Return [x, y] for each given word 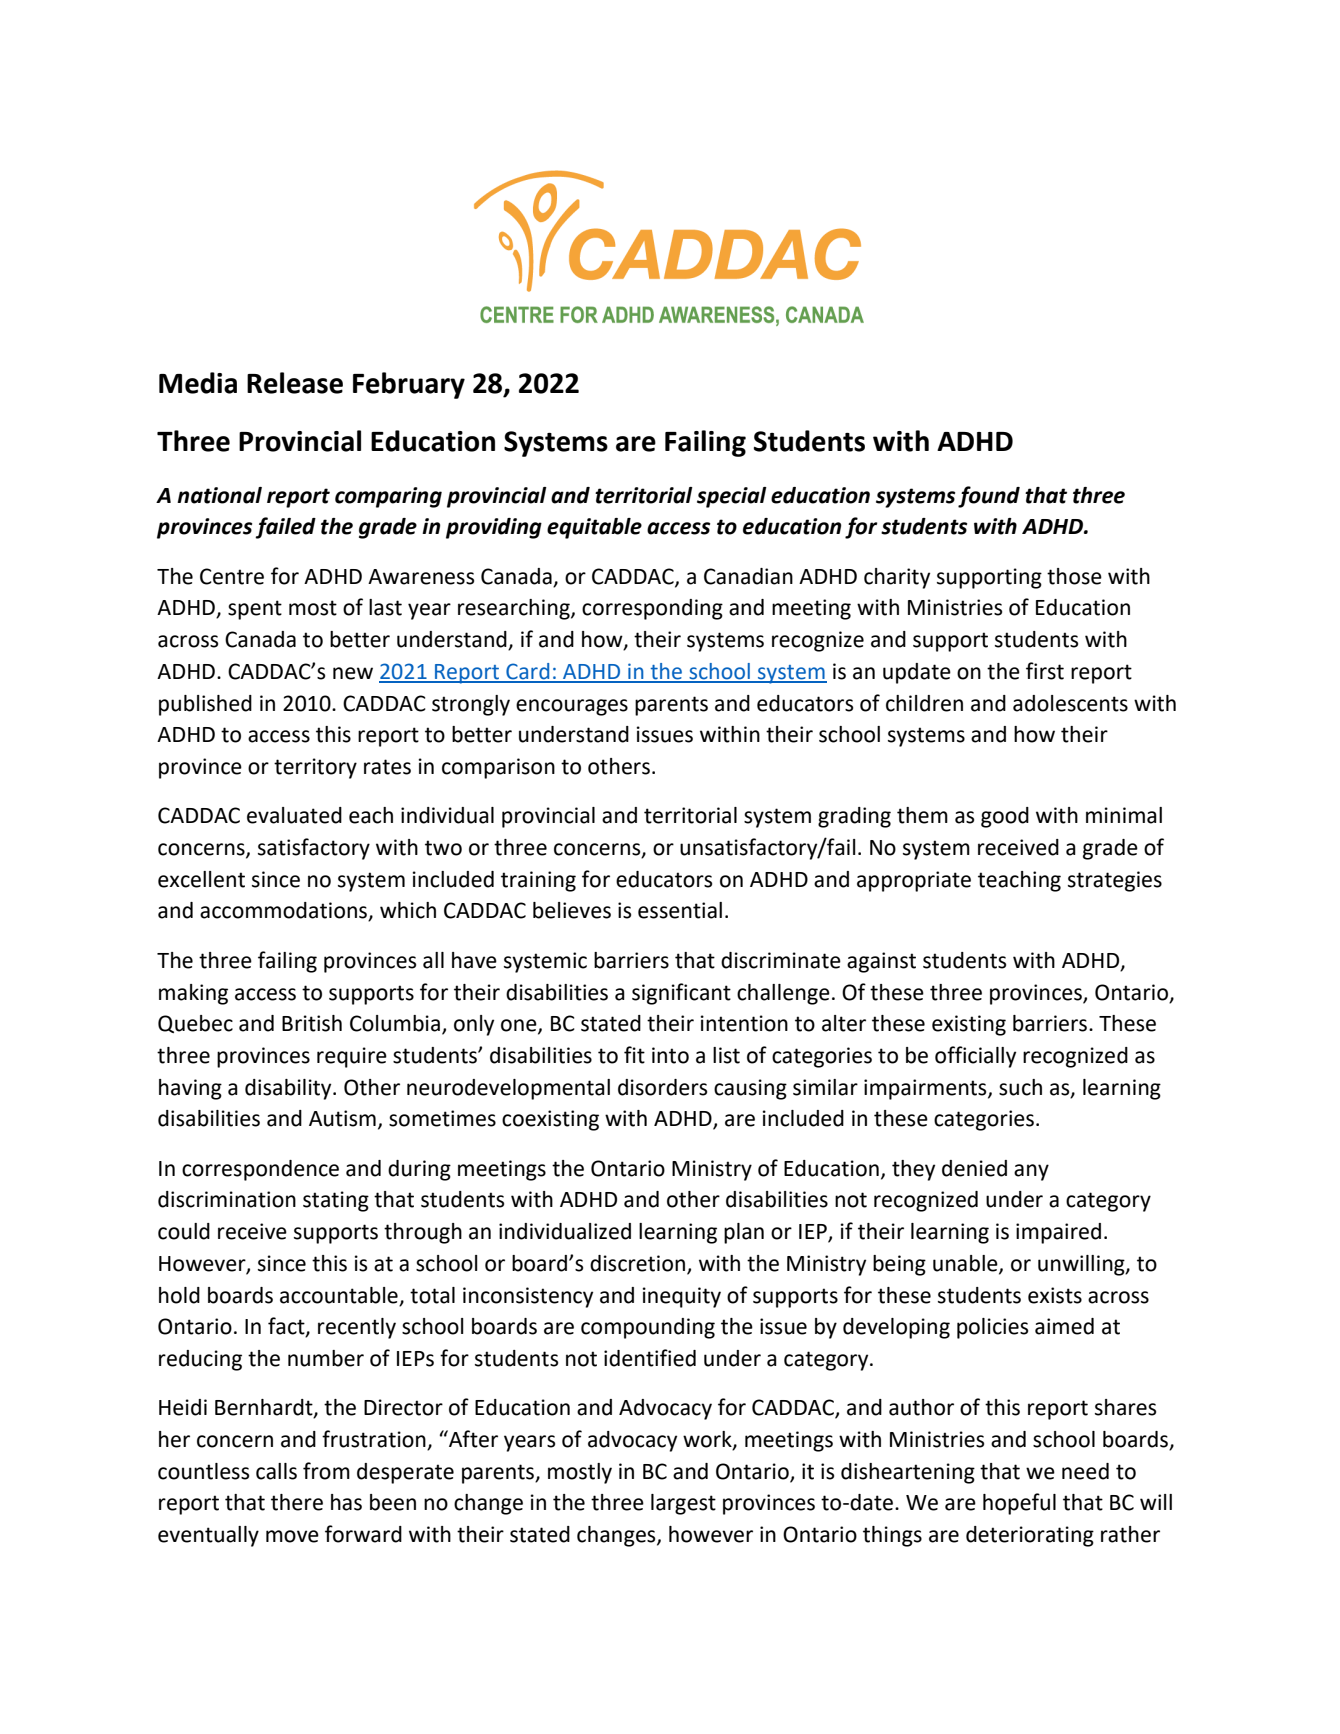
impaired [1058, 1233]
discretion [639, 1264]
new [353, 673]
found [989, 497]
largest [683, 1504]
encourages [572, 707]
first [1045, 671]
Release [295, 383]
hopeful [1019, 1504]
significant [681, 994]
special [732, 497]
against [881, 962]
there [297, 1502]
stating [336, 1201]
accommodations [285, 911]
